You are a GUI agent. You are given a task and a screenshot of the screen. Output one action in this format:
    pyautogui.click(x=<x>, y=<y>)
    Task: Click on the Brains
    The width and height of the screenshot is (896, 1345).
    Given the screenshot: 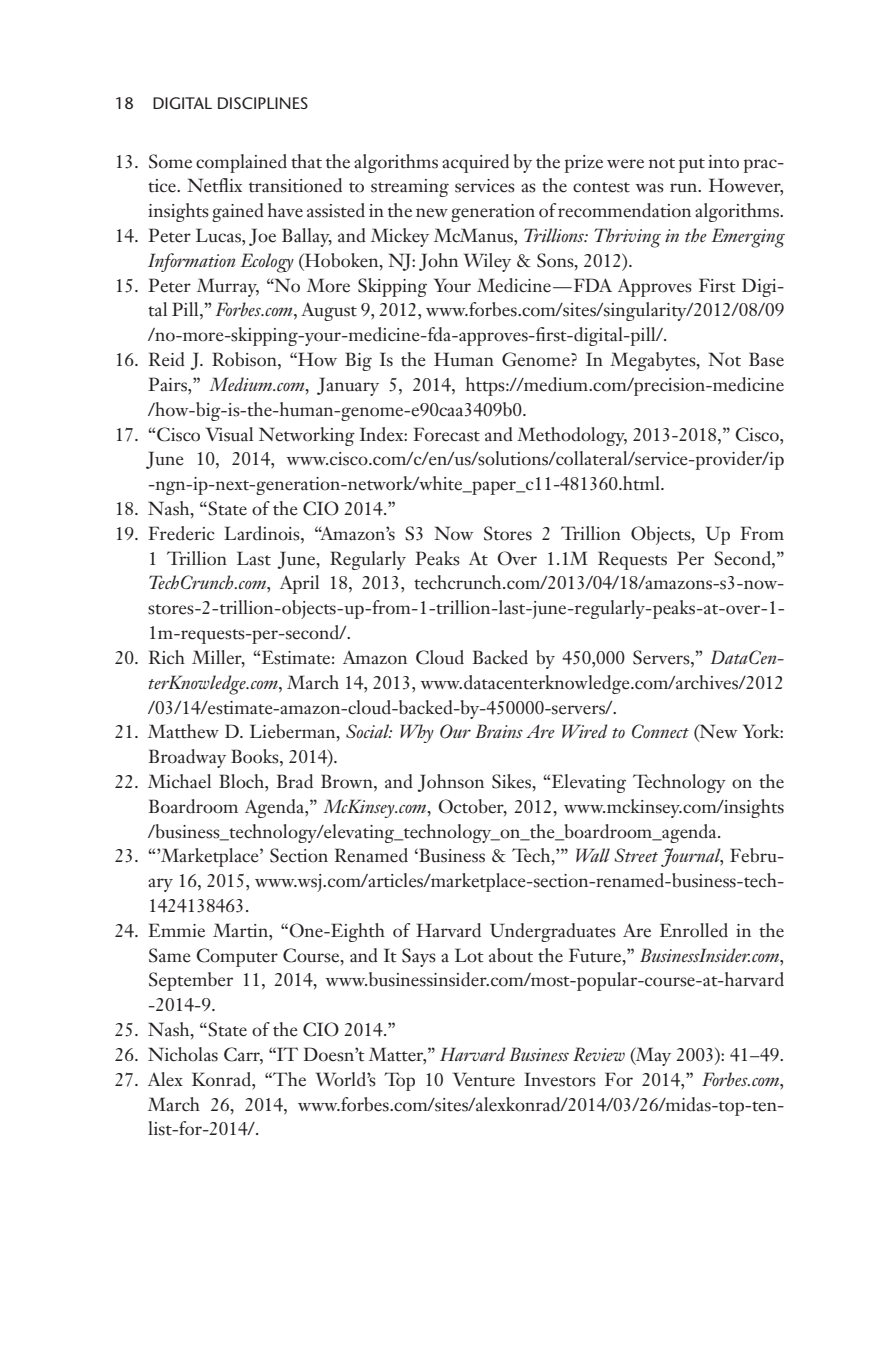 What is the action you would take?
    pyautogui.click(x=499, y=731)
